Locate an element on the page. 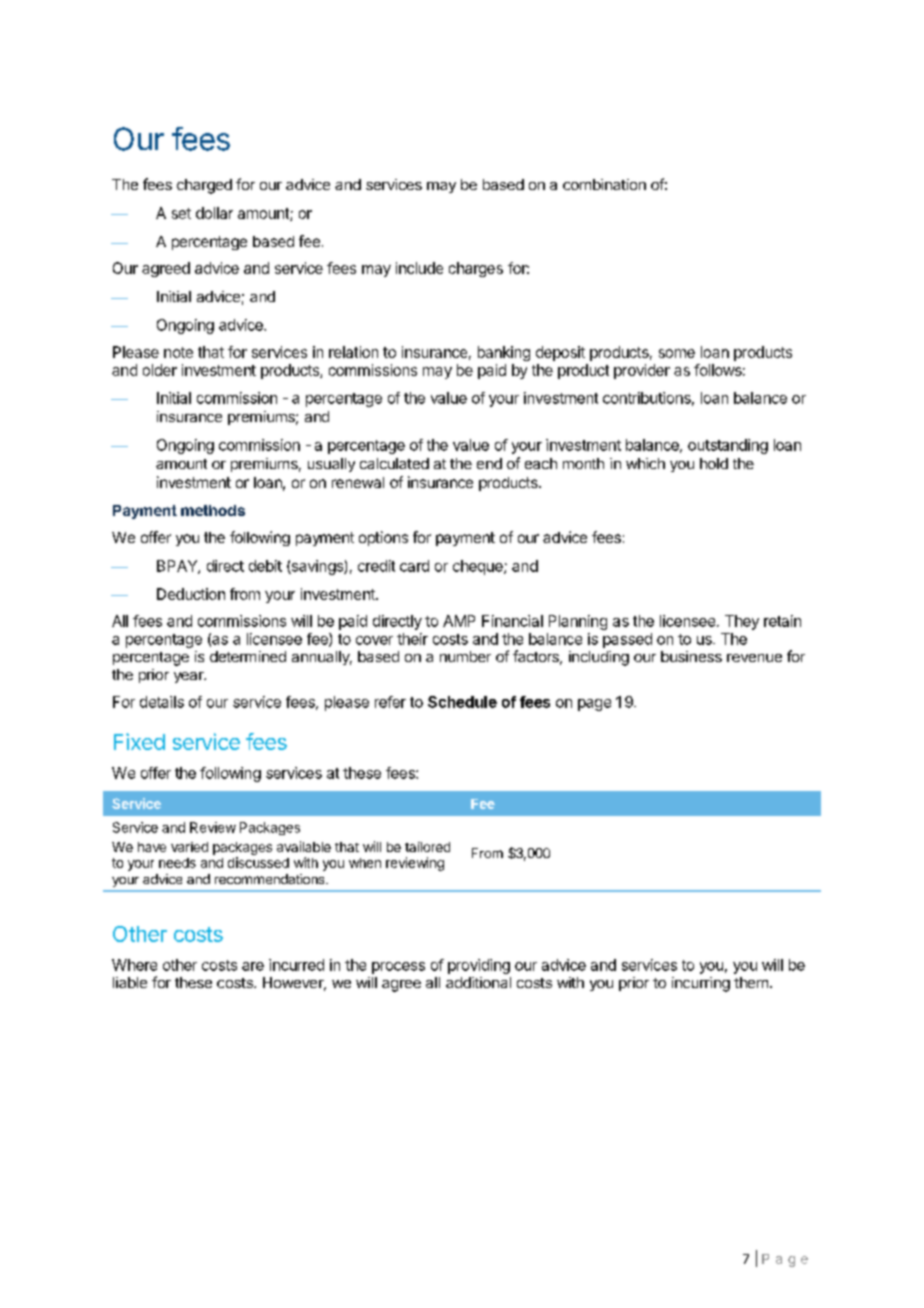 Image resolution: width=924 pixels, height=1308 pixels. providing is located at coordinates (479, 966).
